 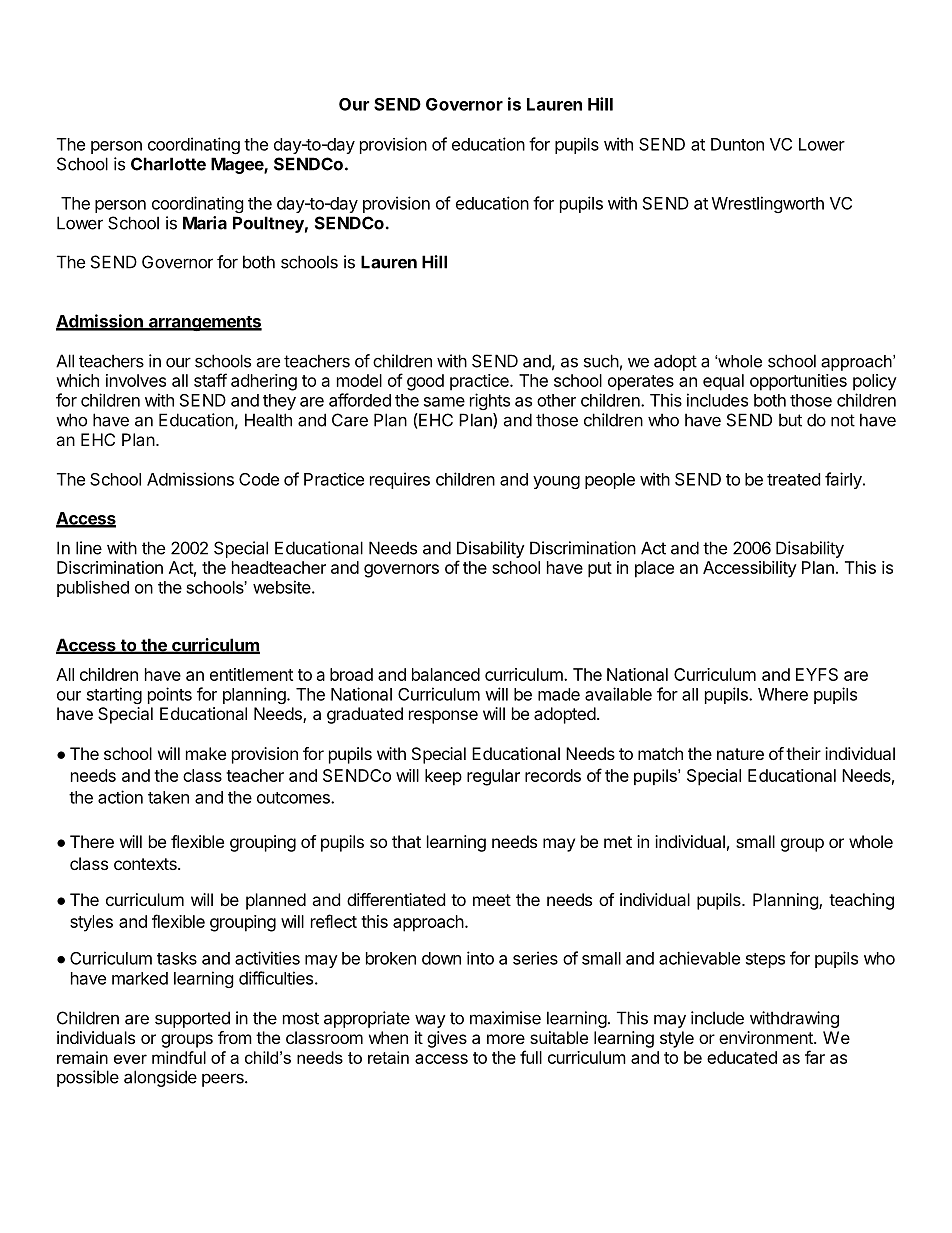 What do you see at coordinates (446, 674) in the screenshot?
I see `balanced` at bounding box center [446, 674].
